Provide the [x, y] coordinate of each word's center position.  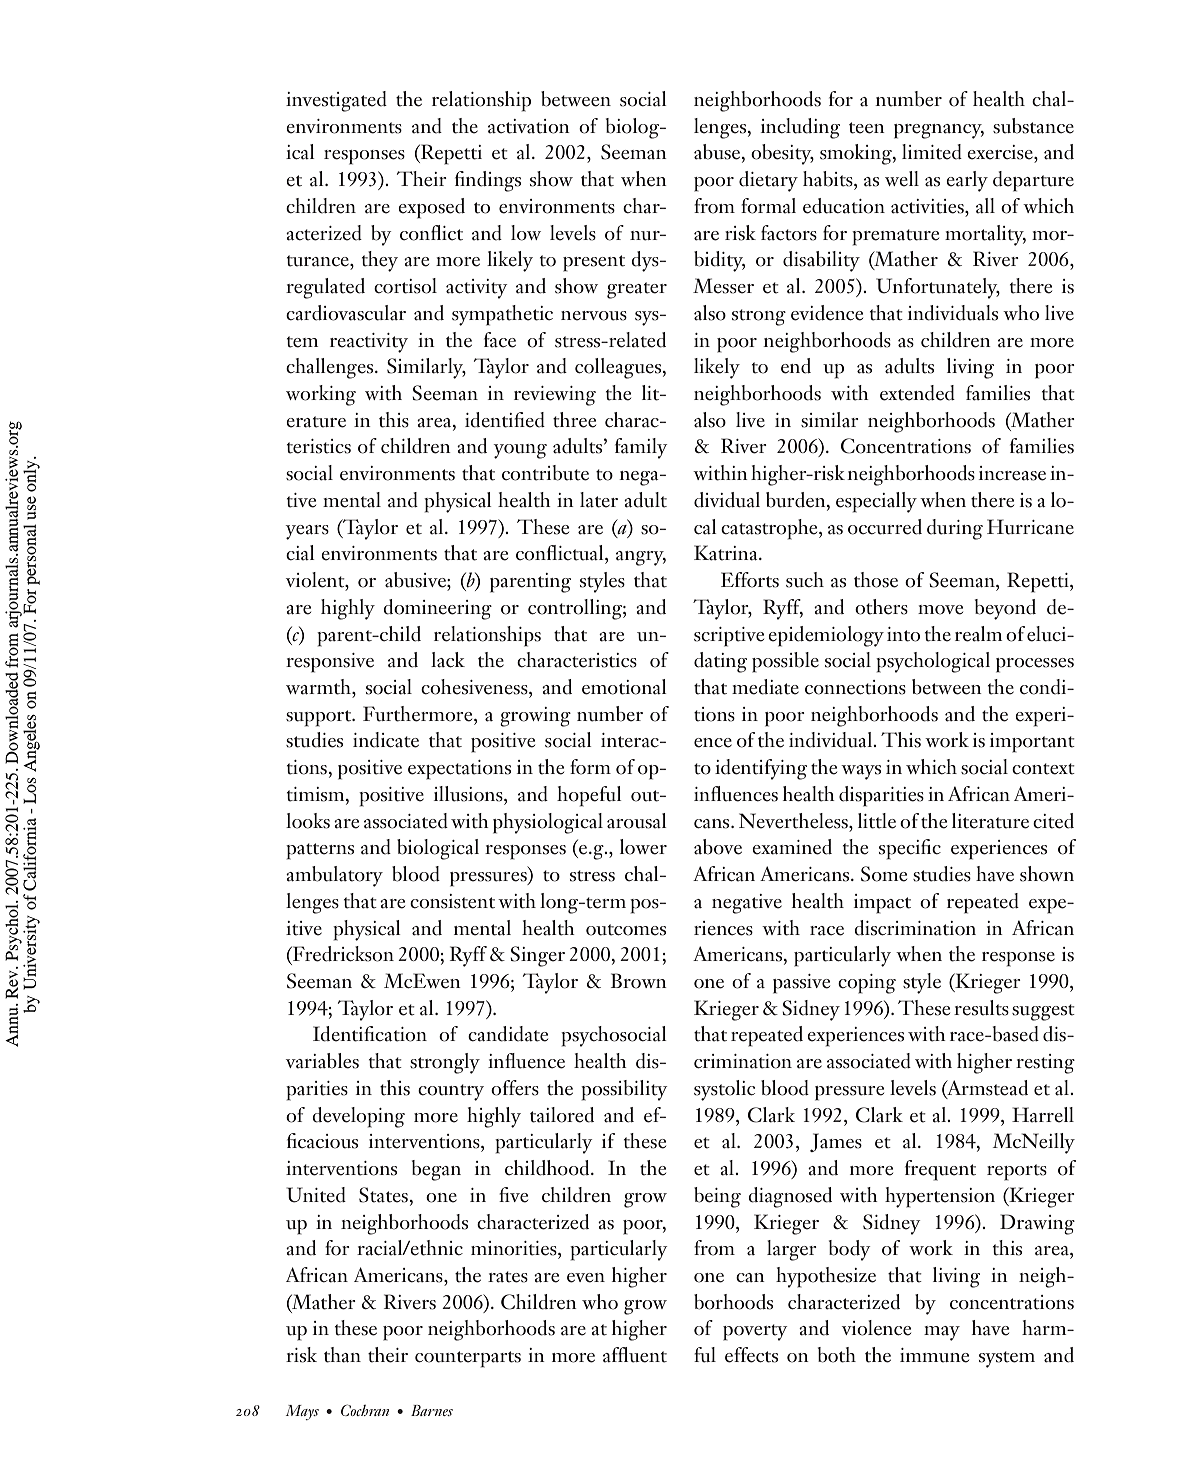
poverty [755, 1332]
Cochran [365, 1410]
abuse [718, 153]
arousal [637, 821]
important [1032, 743]
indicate [386, 740]
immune [934, 1355]
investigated [336, 101]
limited [932, 152]
